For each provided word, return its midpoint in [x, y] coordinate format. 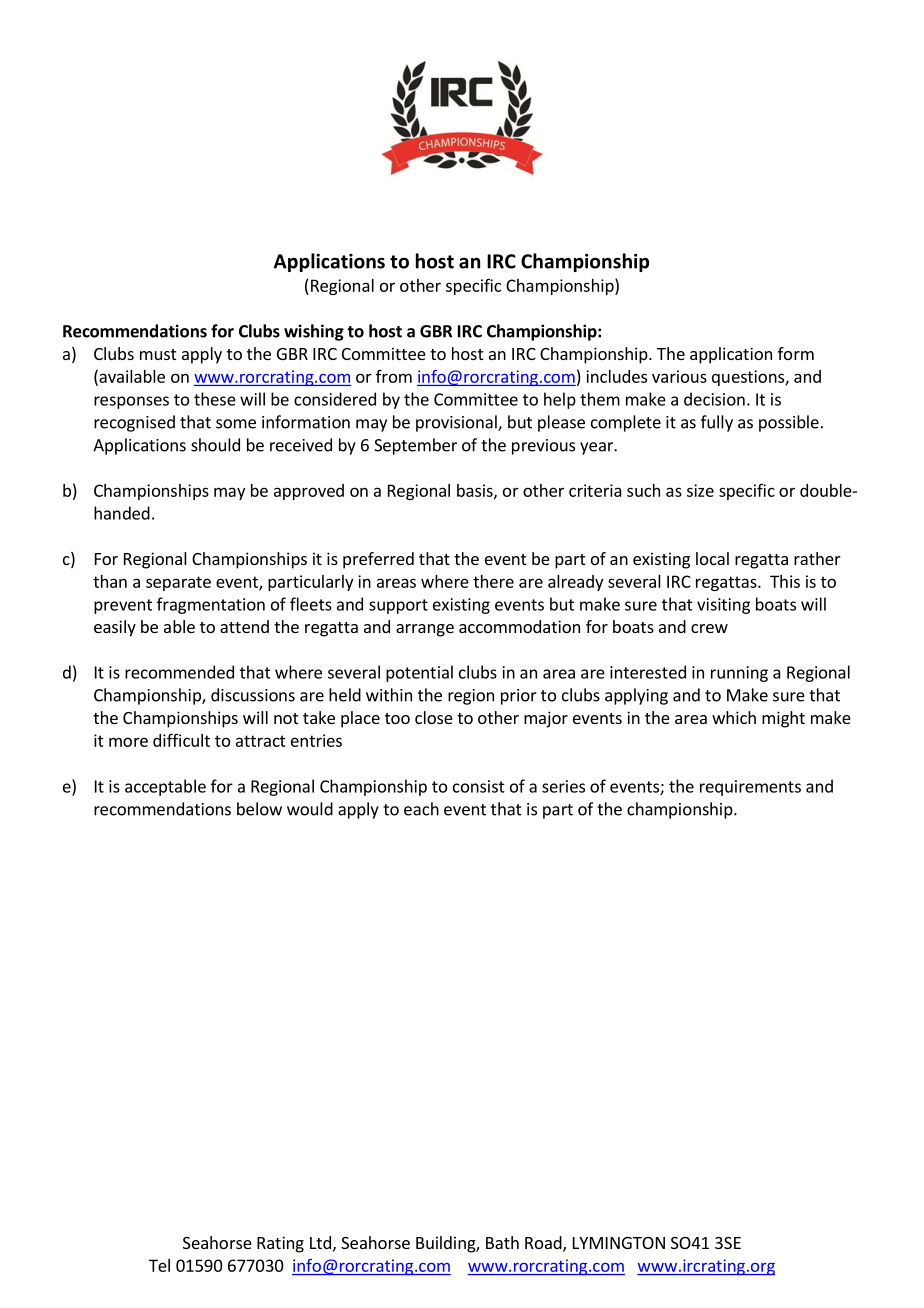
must [158, 354]
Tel [159, 1265]
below [259, 809]
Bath [502, 1242]
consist [479, 786]
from [394, 376]
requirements [750, 788]
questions [749, 378]
